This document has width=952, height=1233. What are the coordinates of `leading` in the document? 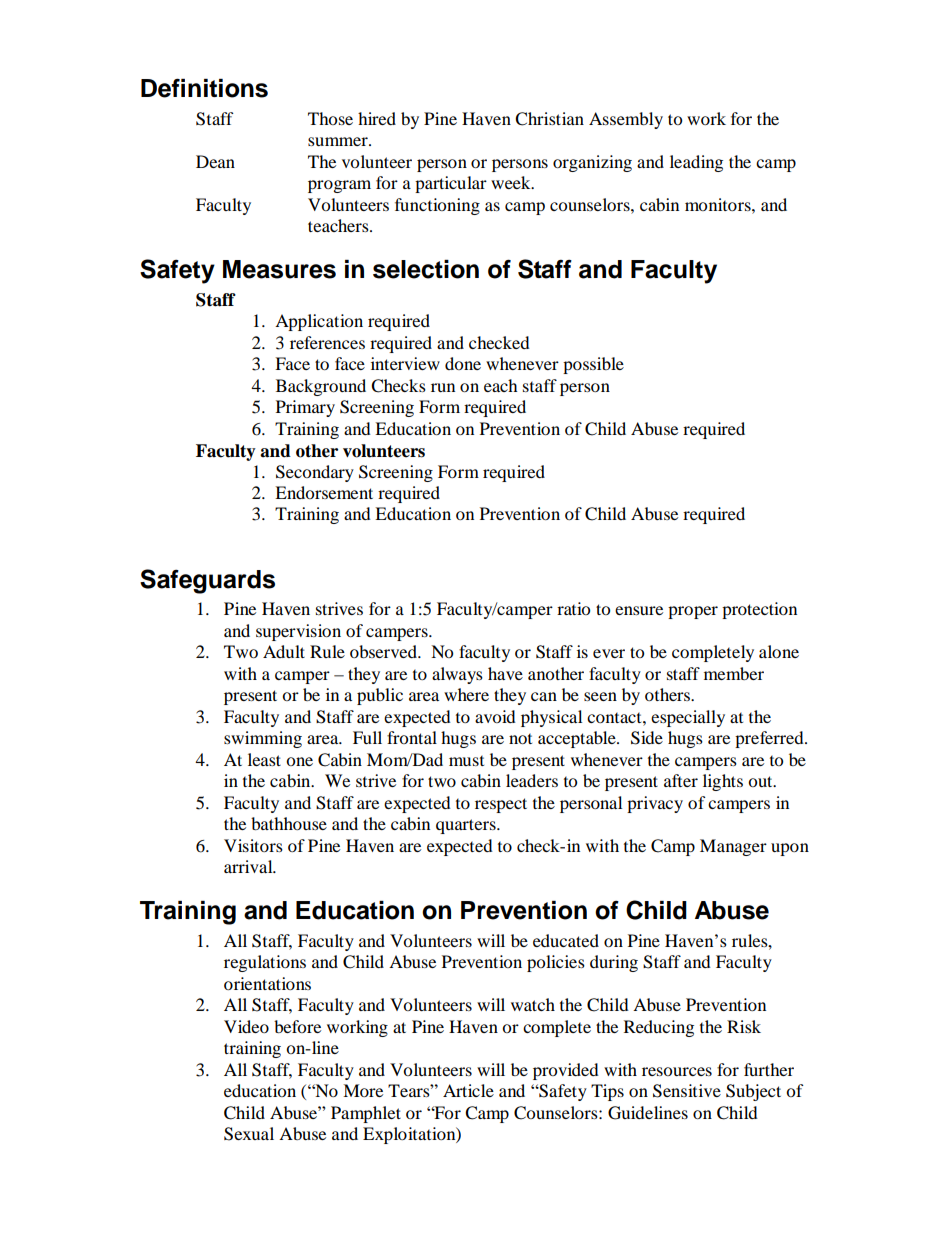 It's located at (696, 163).
